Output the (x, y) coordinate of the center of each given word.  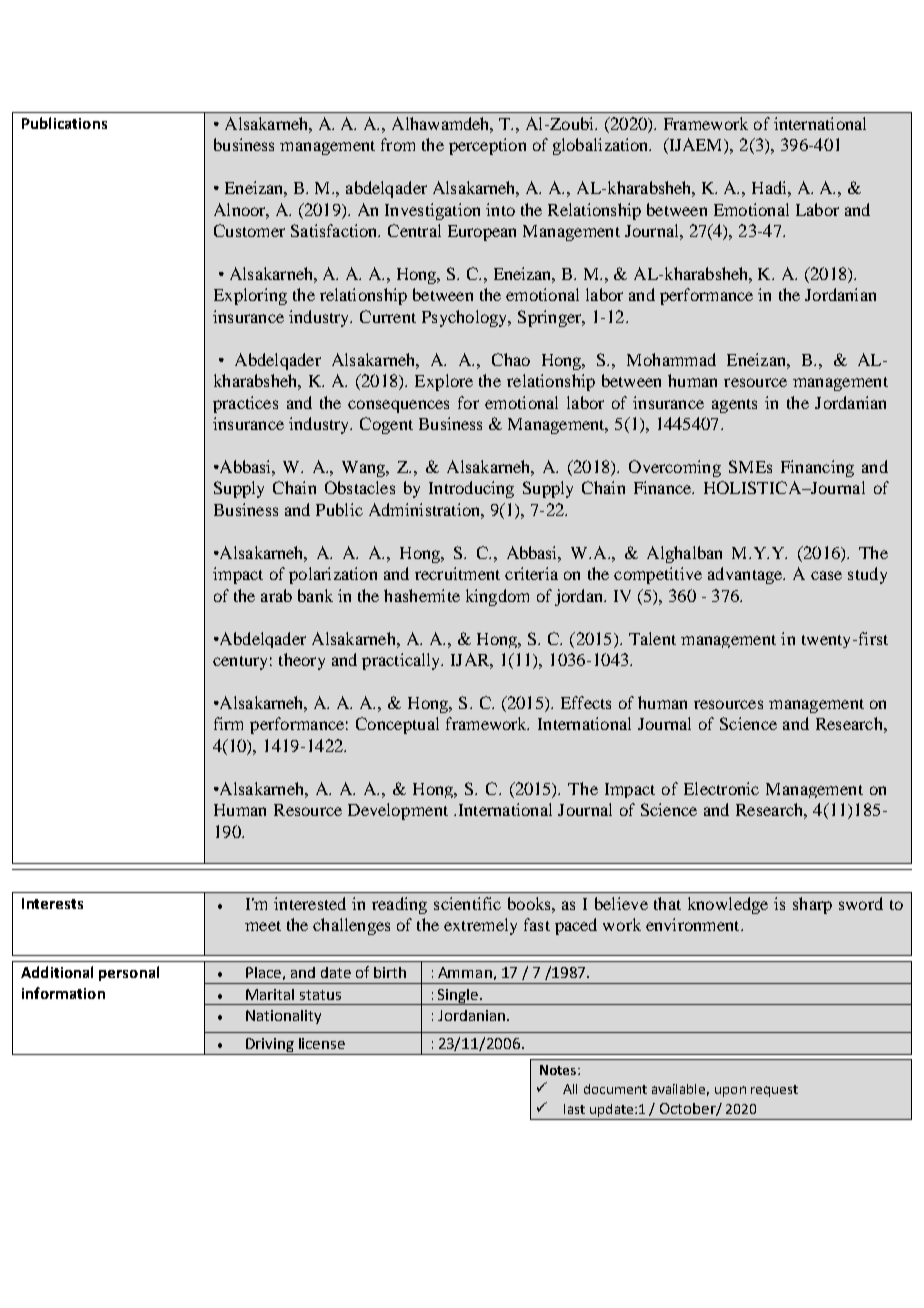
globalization (602, 146)
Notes (559, 1070)
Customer (249, 230)
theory (302, 661)
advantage (746, 575)
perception (487, 146)
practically (402, 661)
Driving (270, 1046)
